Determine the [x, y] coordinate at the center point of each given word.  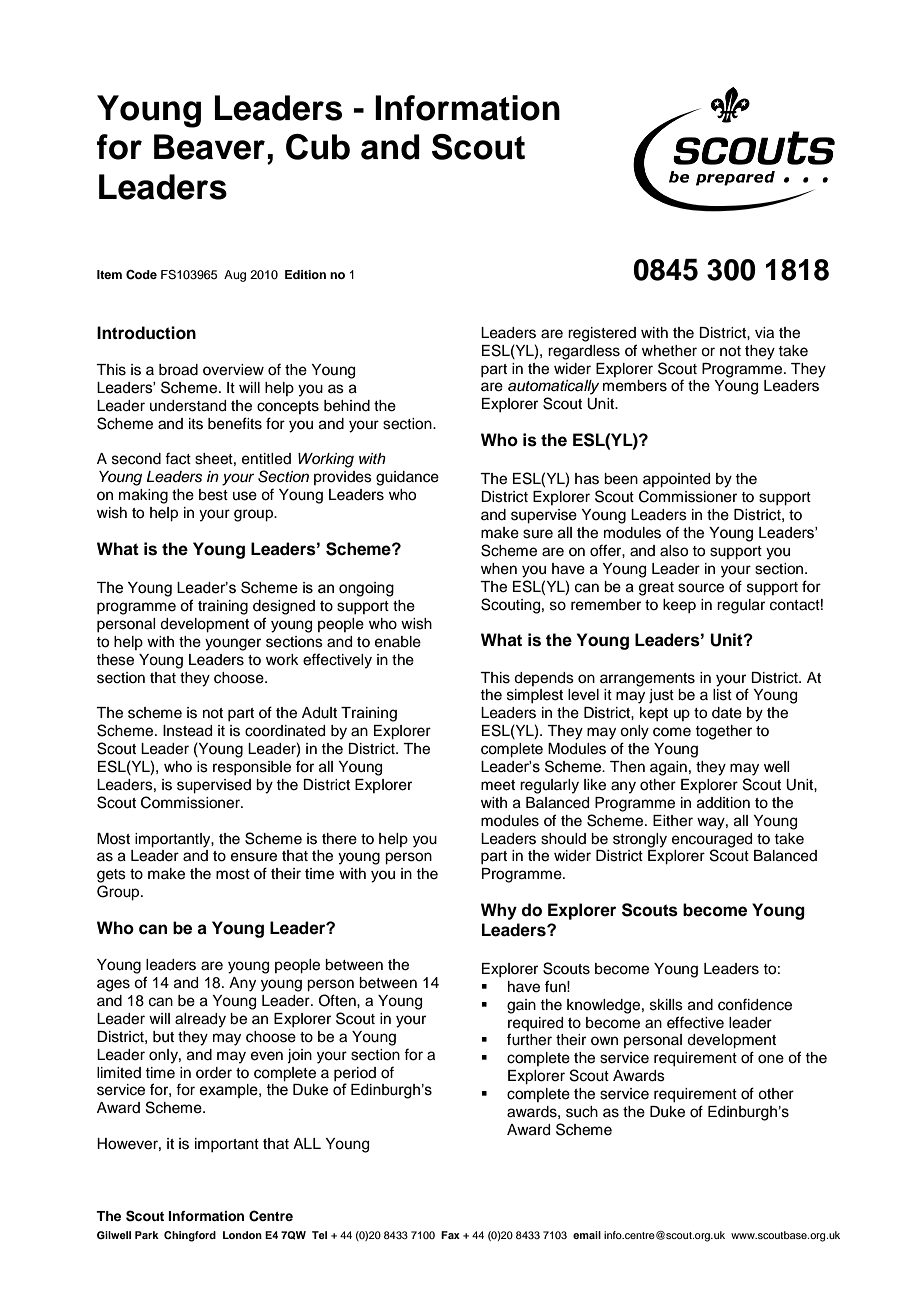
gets [111, 876]
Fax [450, 1235]
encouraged [712, 840]
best [213, 495]
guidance [407, 478]
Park [147, 1235]
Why [499, 911]
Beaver [209, 147]
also [674, 551]
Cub [318, 147]
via [764, 333]
